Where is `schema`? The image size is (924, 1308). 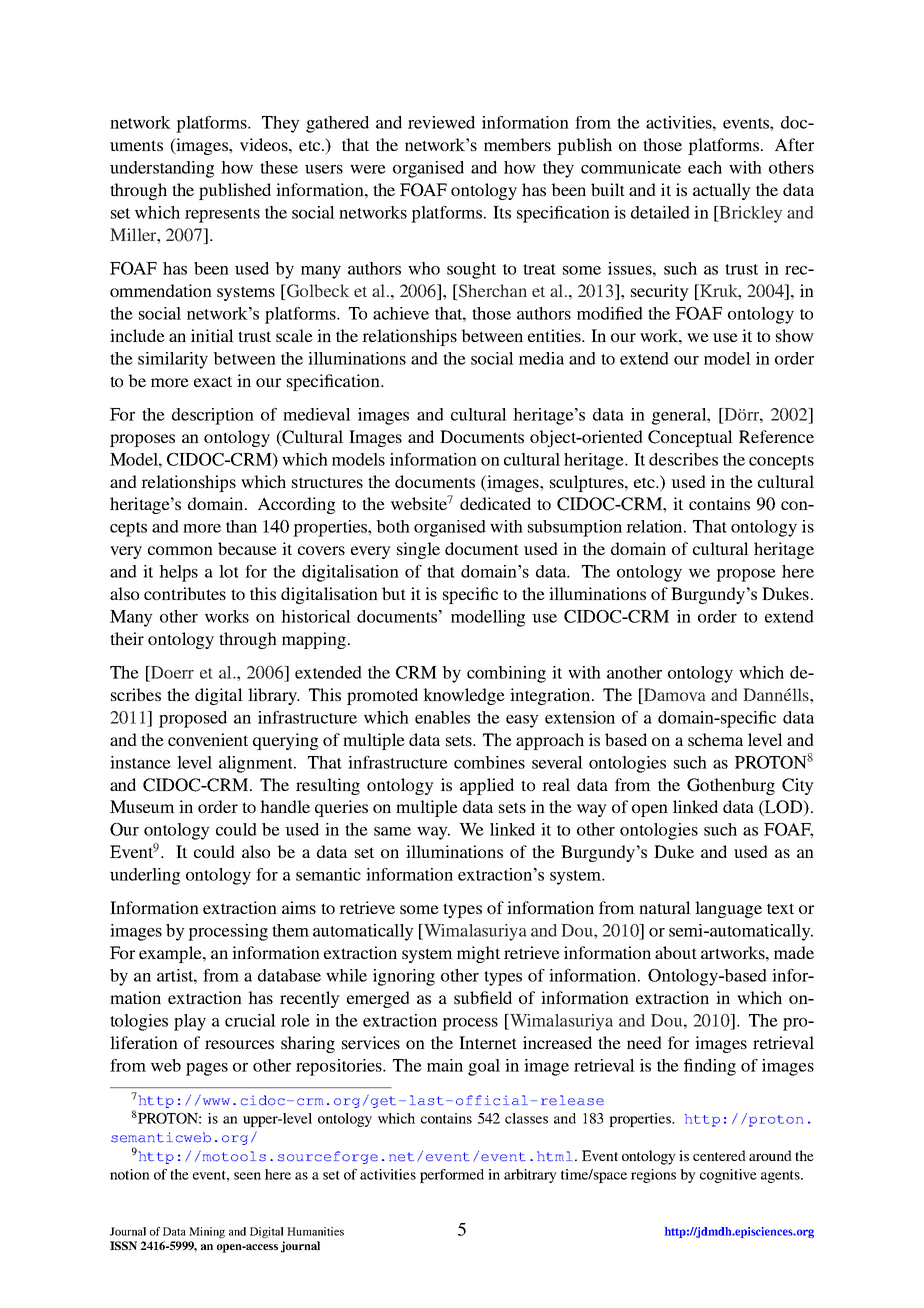 schema is located at coordinates (715, 739).
